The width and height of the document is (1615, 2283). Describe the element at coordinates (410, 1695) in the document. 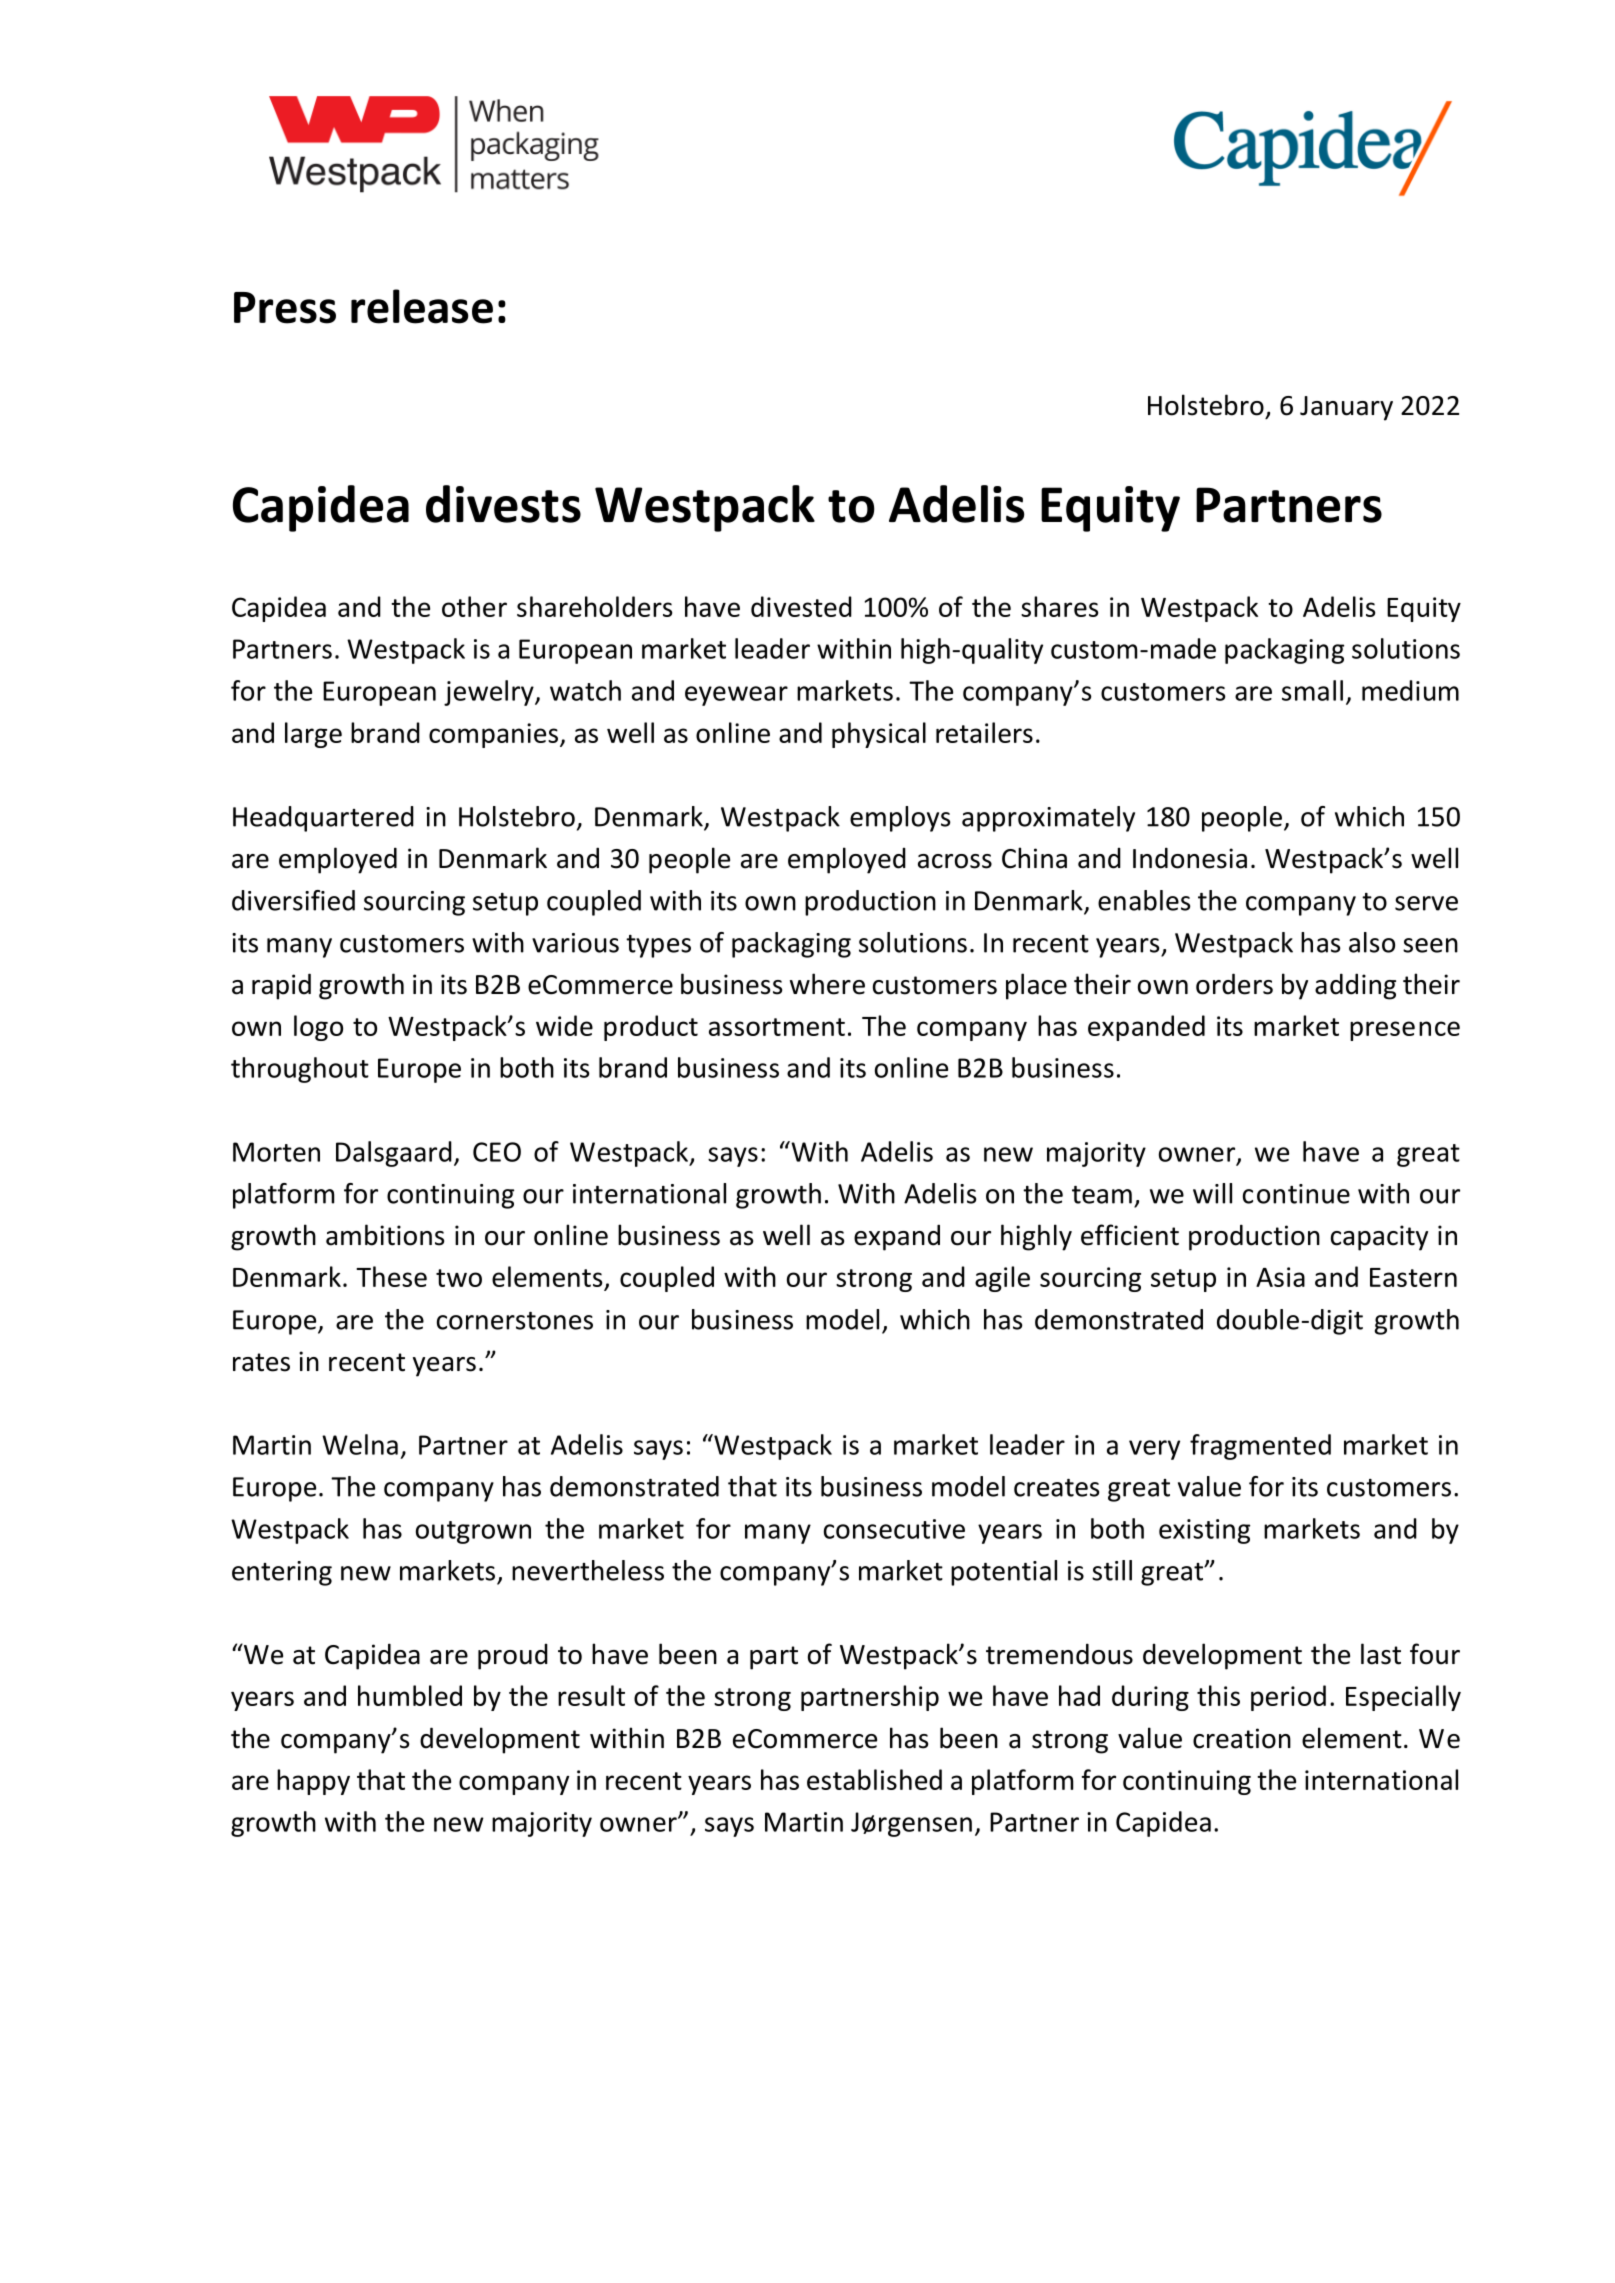

I see `humbled` at that location.
